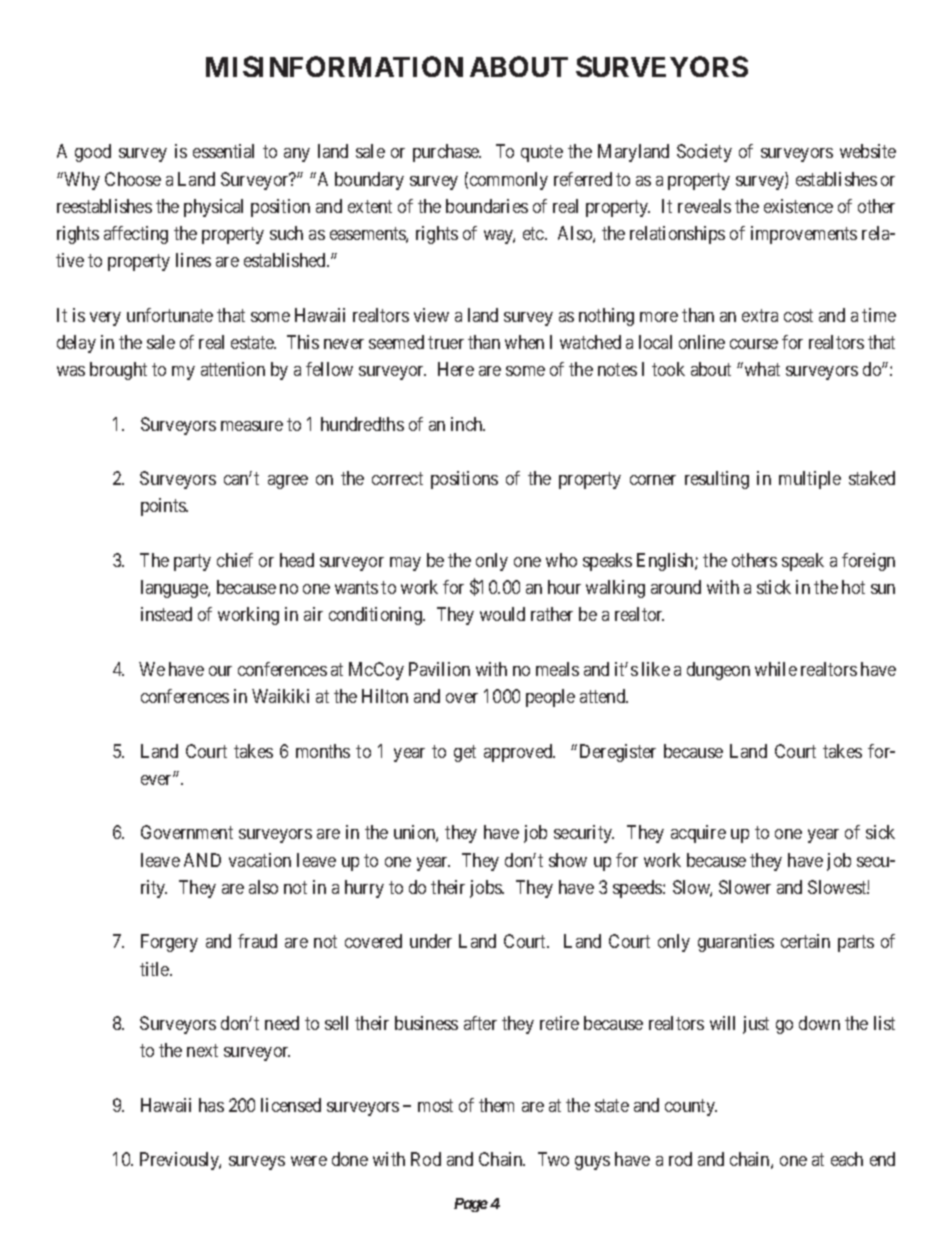 Image resolution: width=952 pixels, height=1233 pixels. I want to click on essential, so click(223, 151).
